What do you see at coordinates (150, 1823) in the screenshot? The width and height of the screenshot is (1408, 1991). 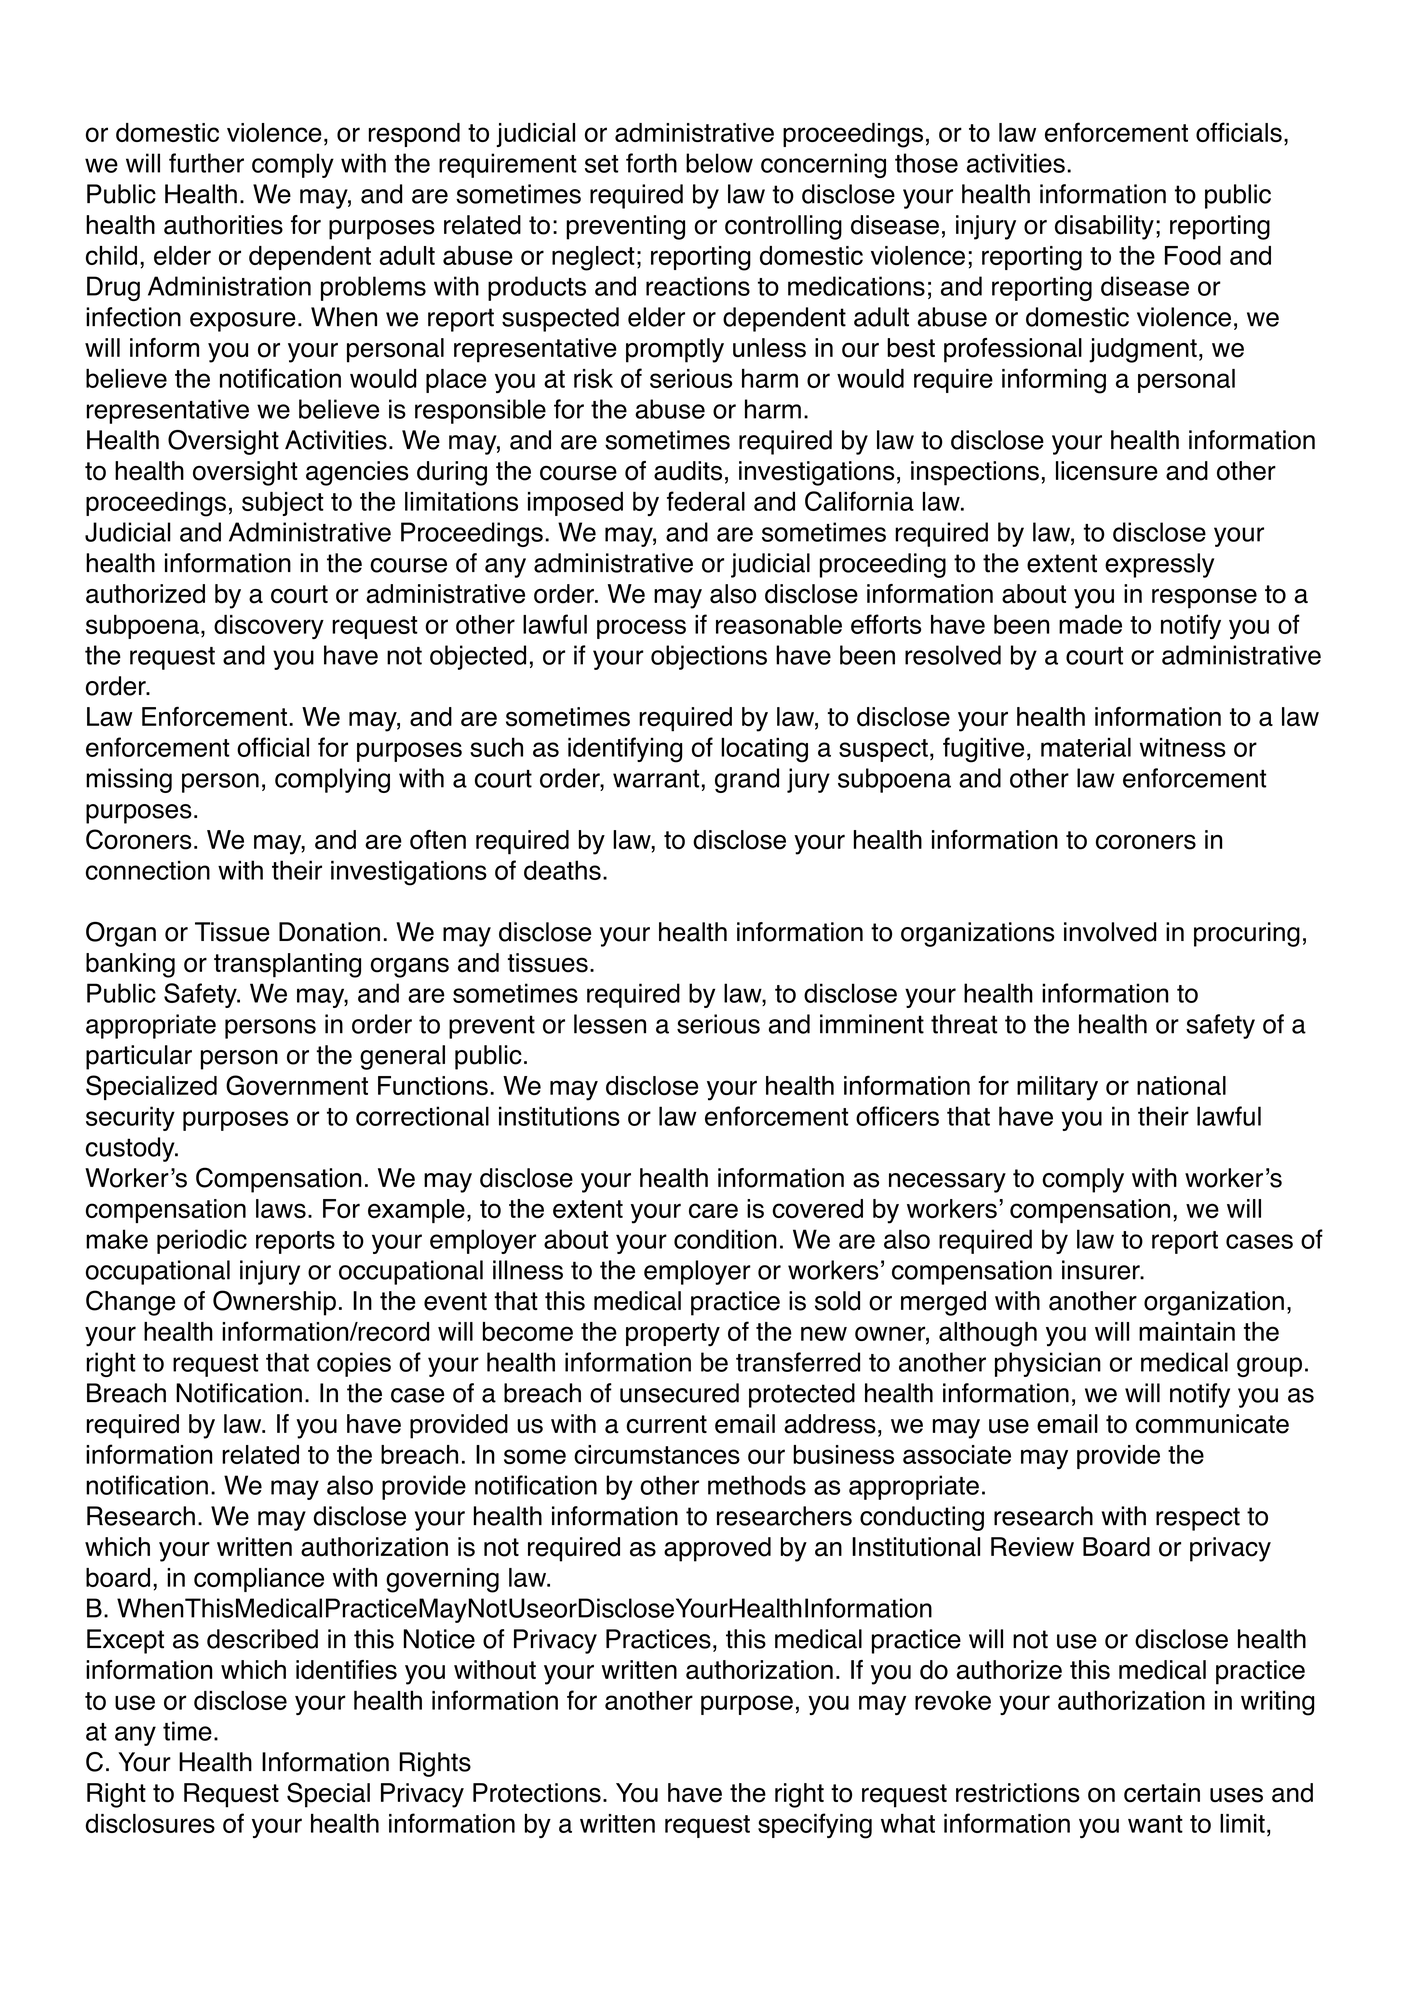 I see `disclosures` at bounding box center [150, 1823].
